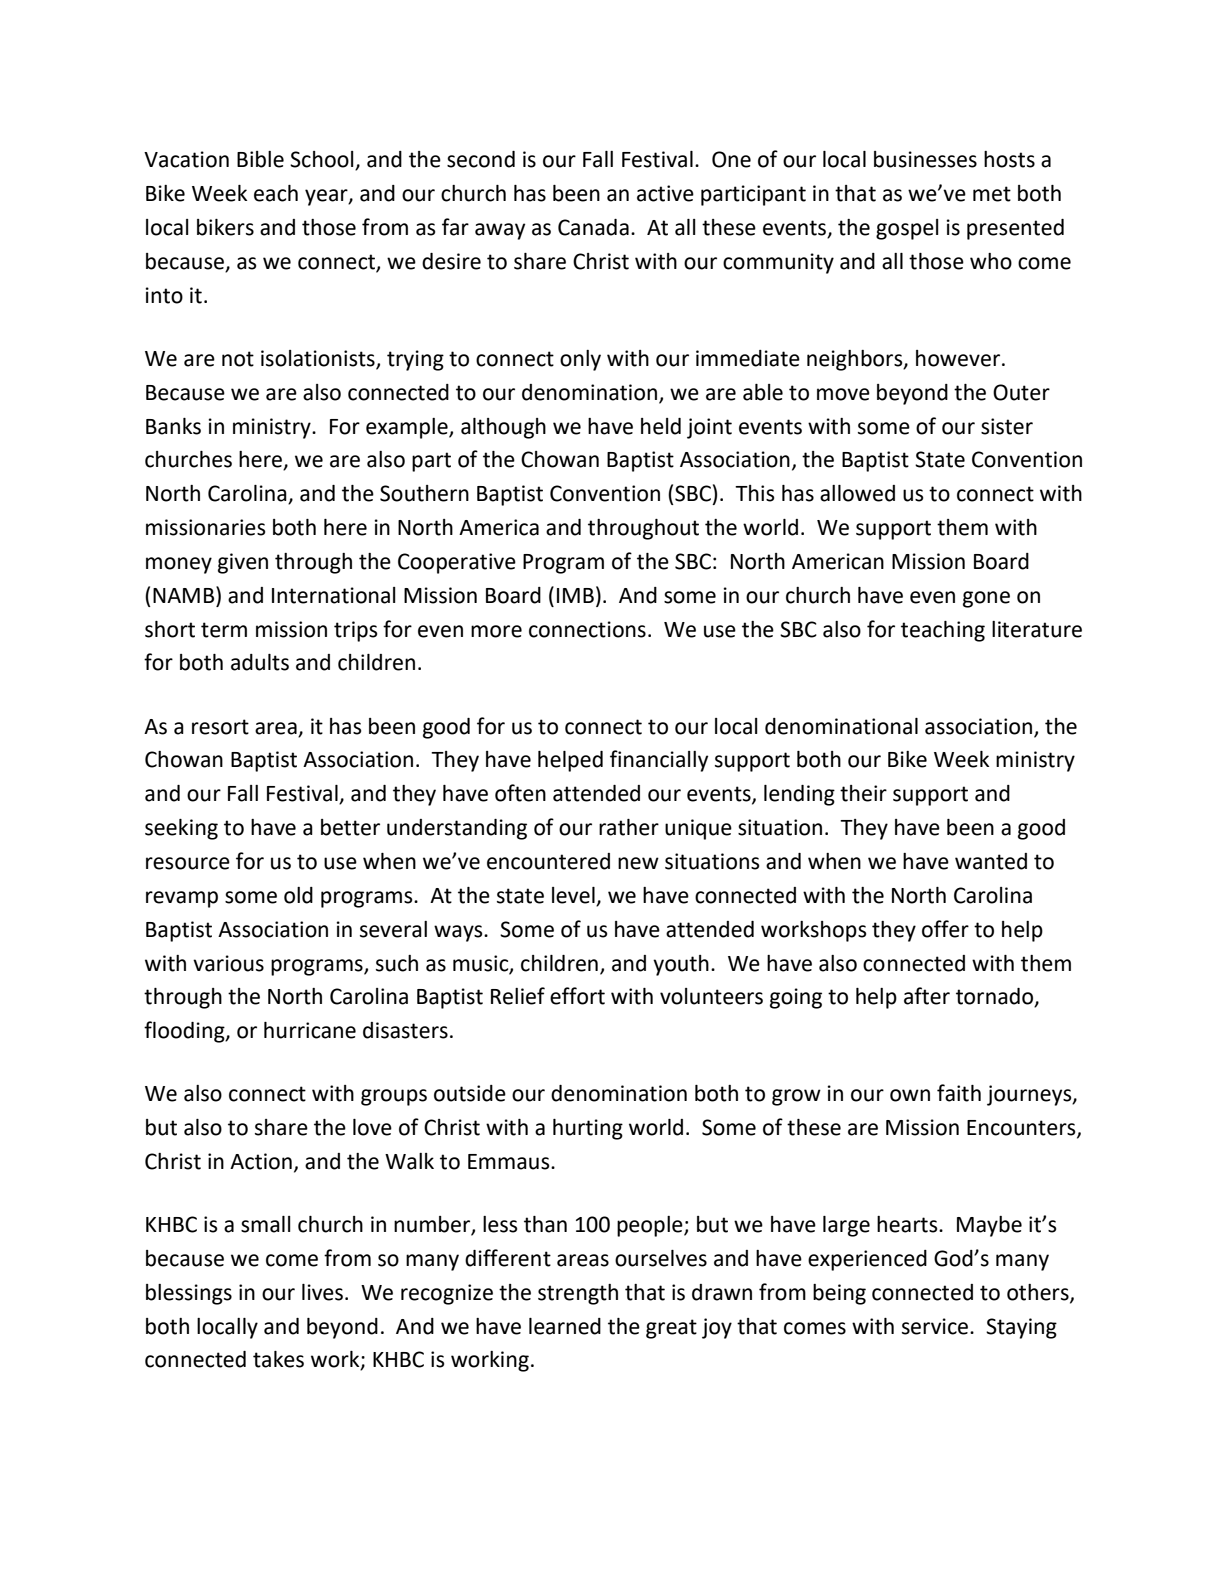 The width and height of the screenshot is (1228, 1590). I want to click on Canada, so click(593, 227).
